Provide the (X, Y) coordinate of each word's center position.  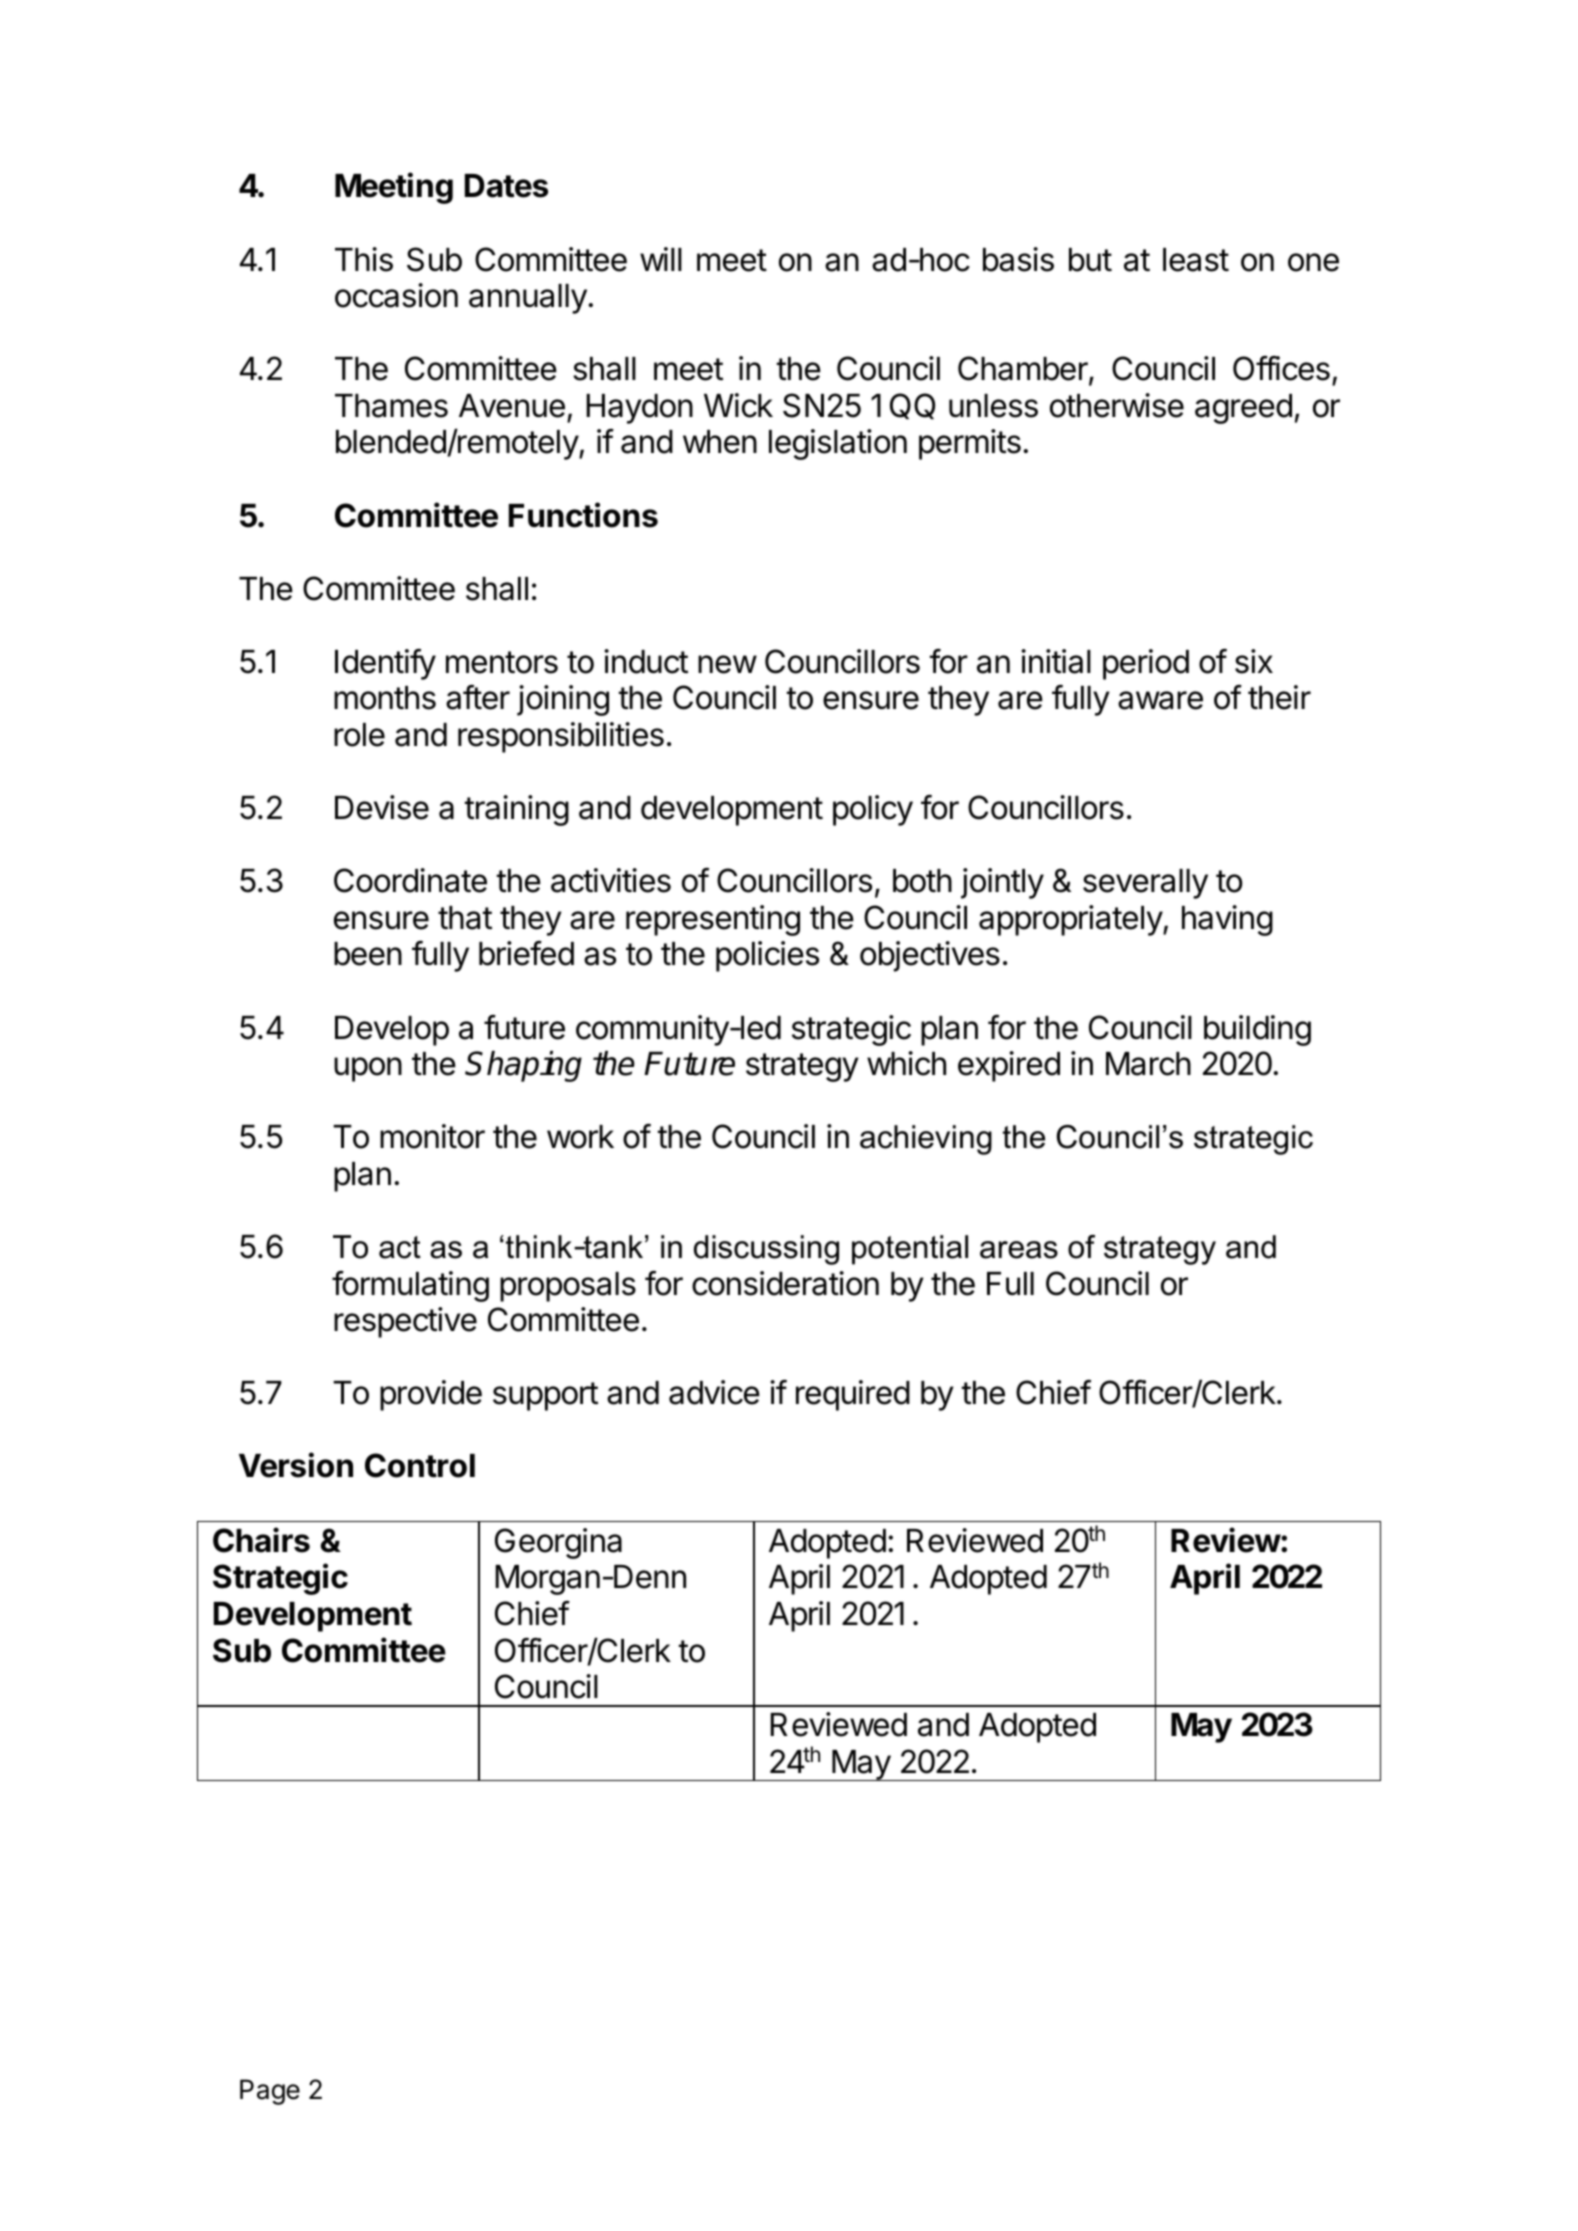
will (661, 259)
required (853, 1395)
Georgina (558, 1543)
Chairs (261, 1540)
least (1196, 260)
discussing (766, 1250)
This (364, 259)
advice (714, 1392)
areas (1019, 1250)
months (385, 698)
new (727, 664)
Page (270, 2092)
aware (1160, 700)
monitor (432, 1136)
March (1148, 1064)
